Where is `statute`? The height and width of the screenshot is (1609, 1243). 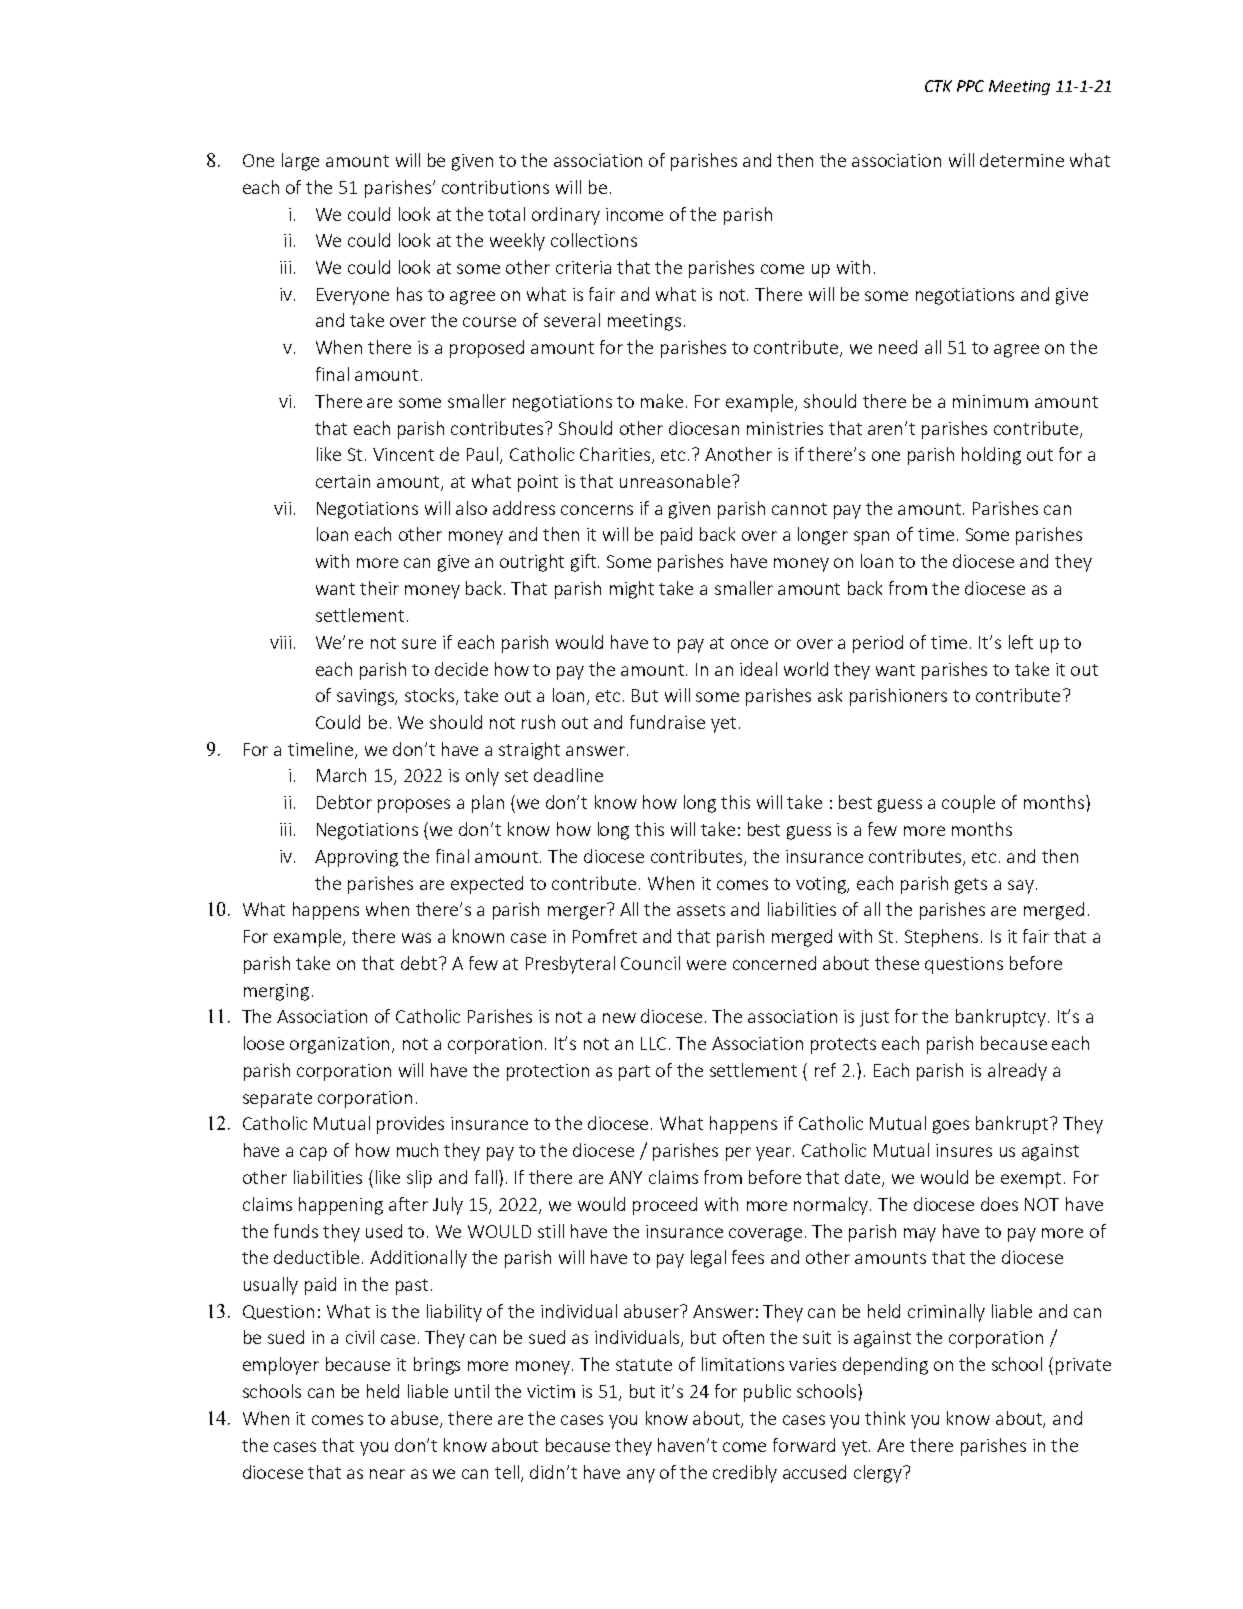
statute is located at coordinates (644, 1365).
